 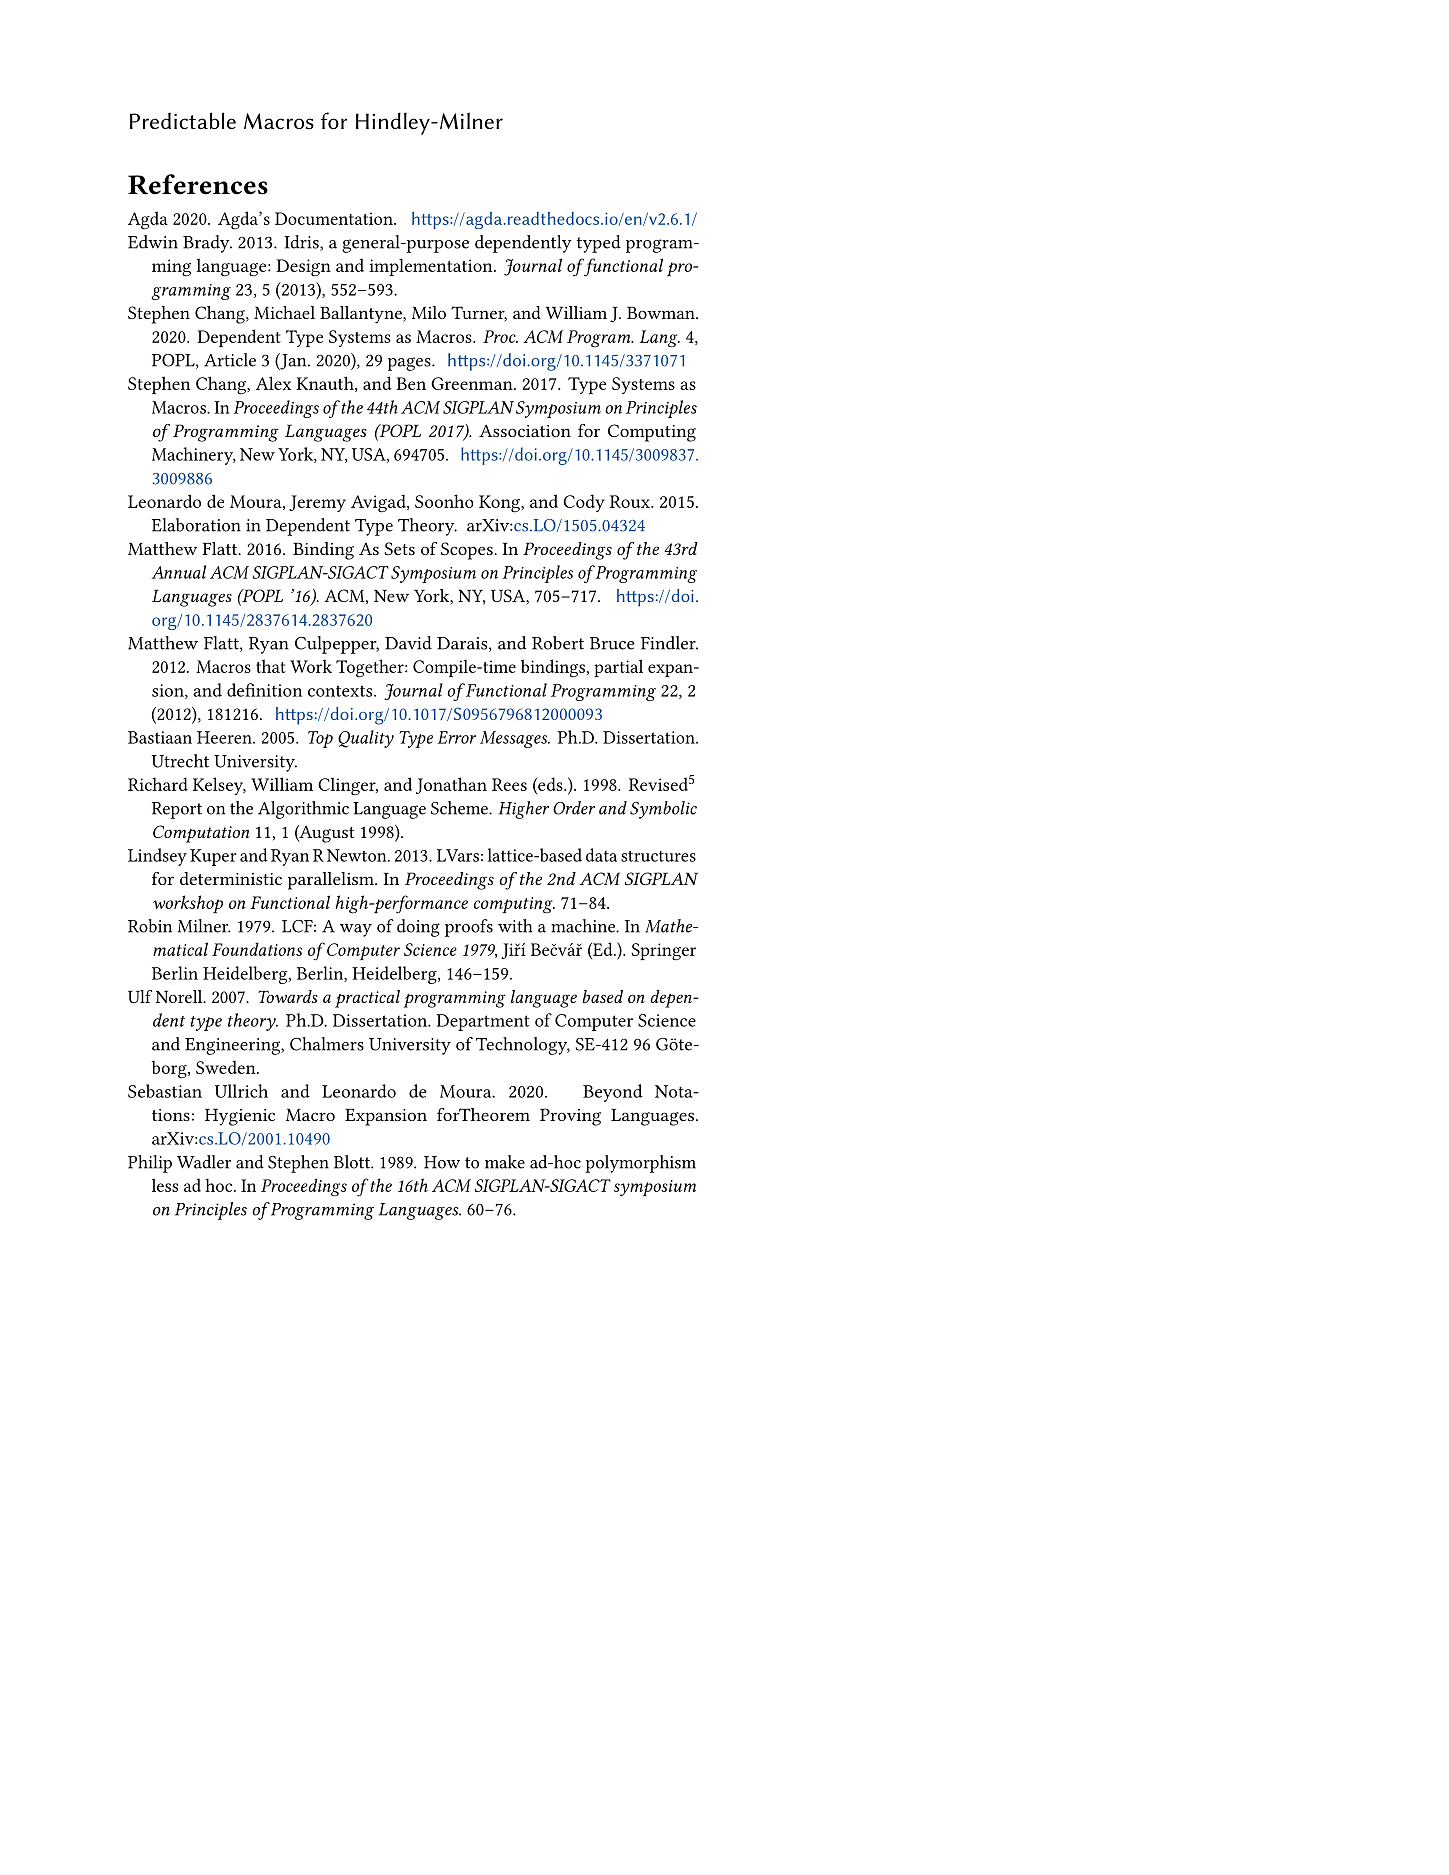 I want to click on data, so click(x=601, y=855).
